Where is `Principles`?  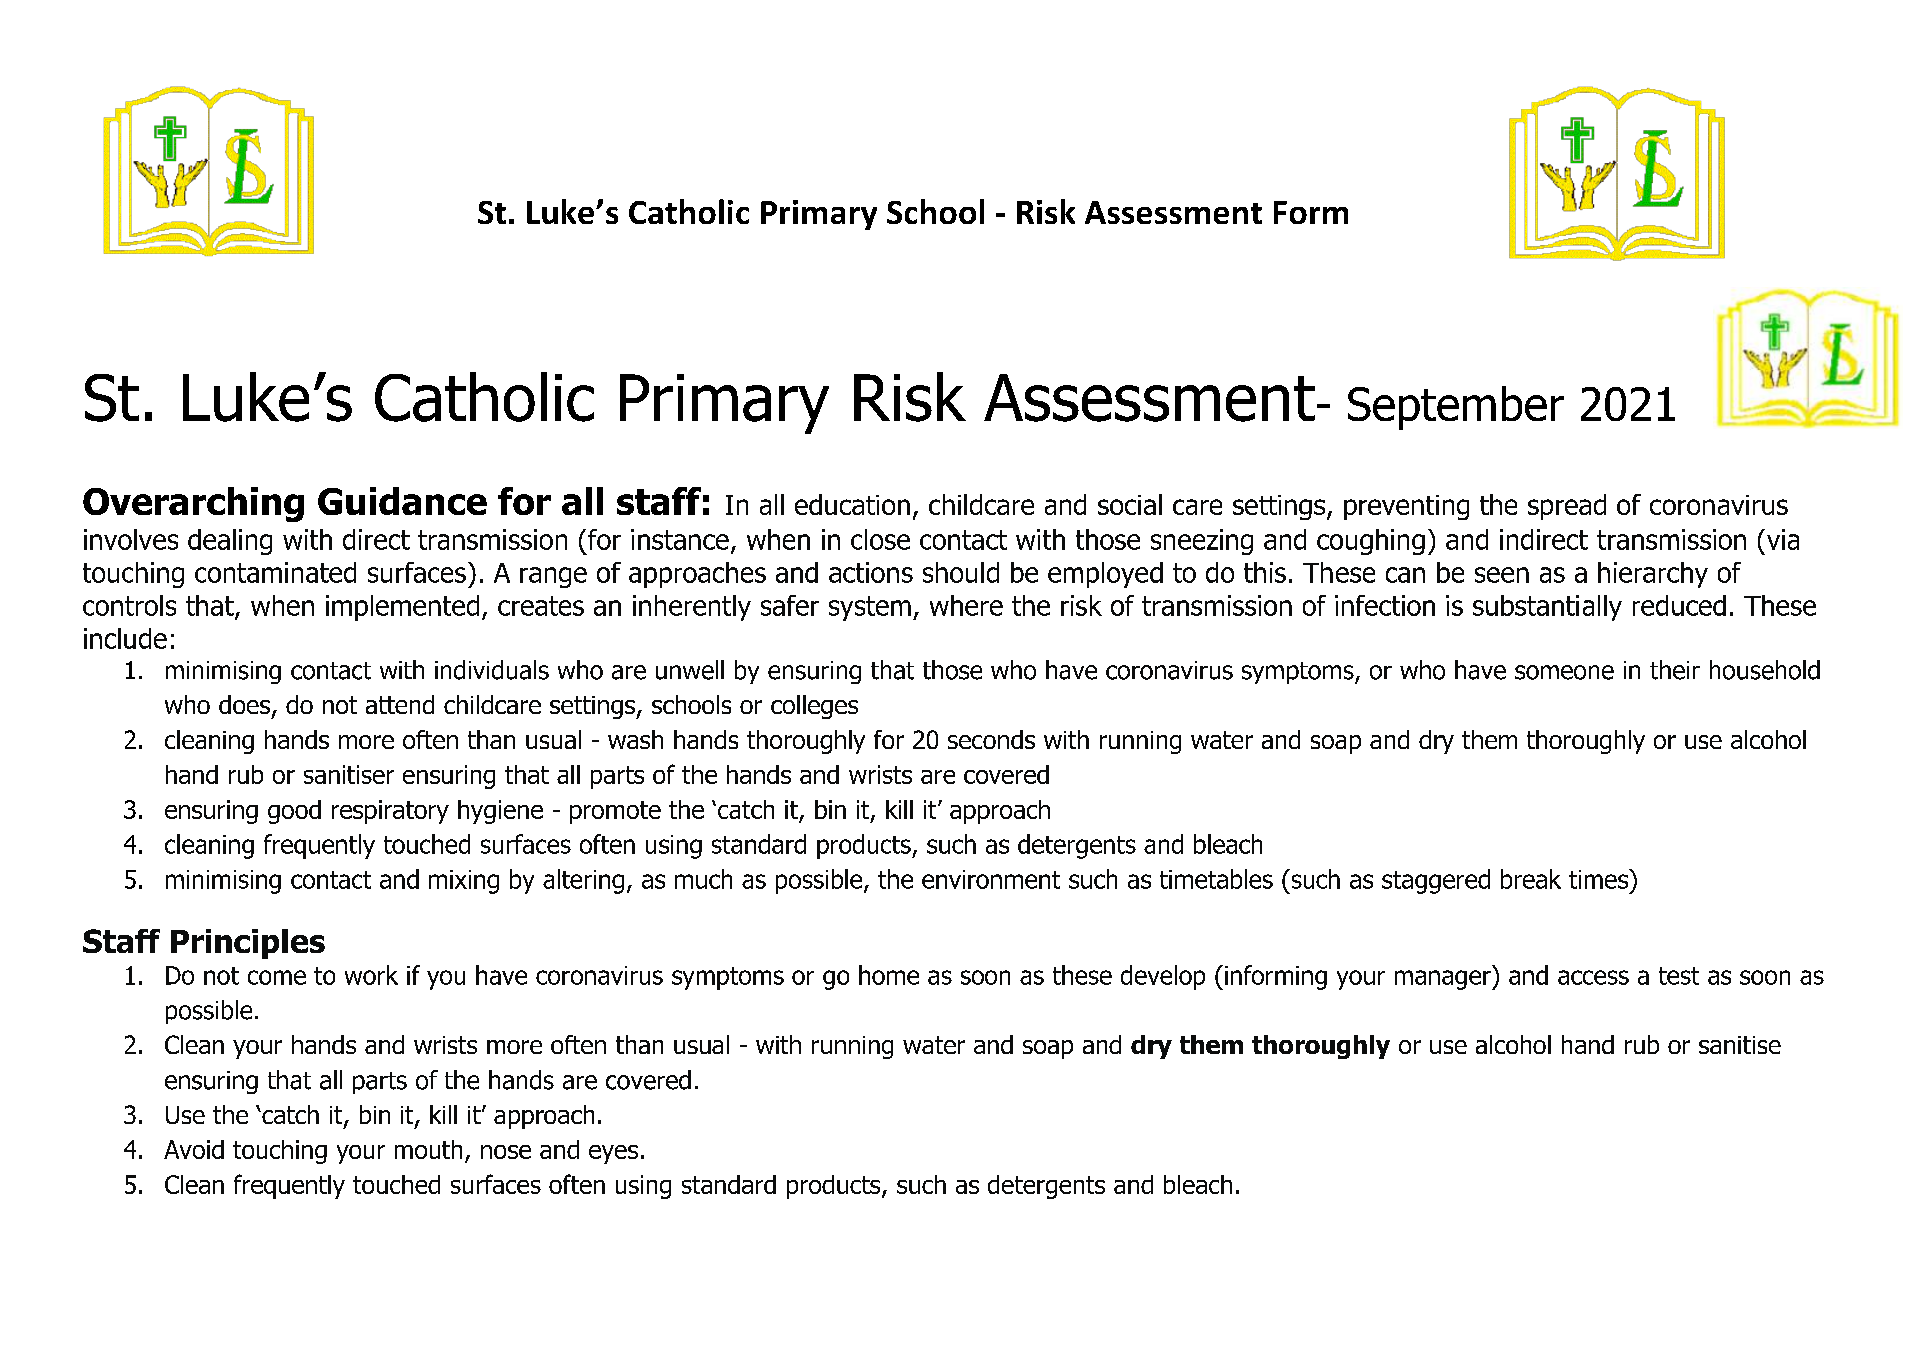
Principles is located at coordinates (248, 944).
